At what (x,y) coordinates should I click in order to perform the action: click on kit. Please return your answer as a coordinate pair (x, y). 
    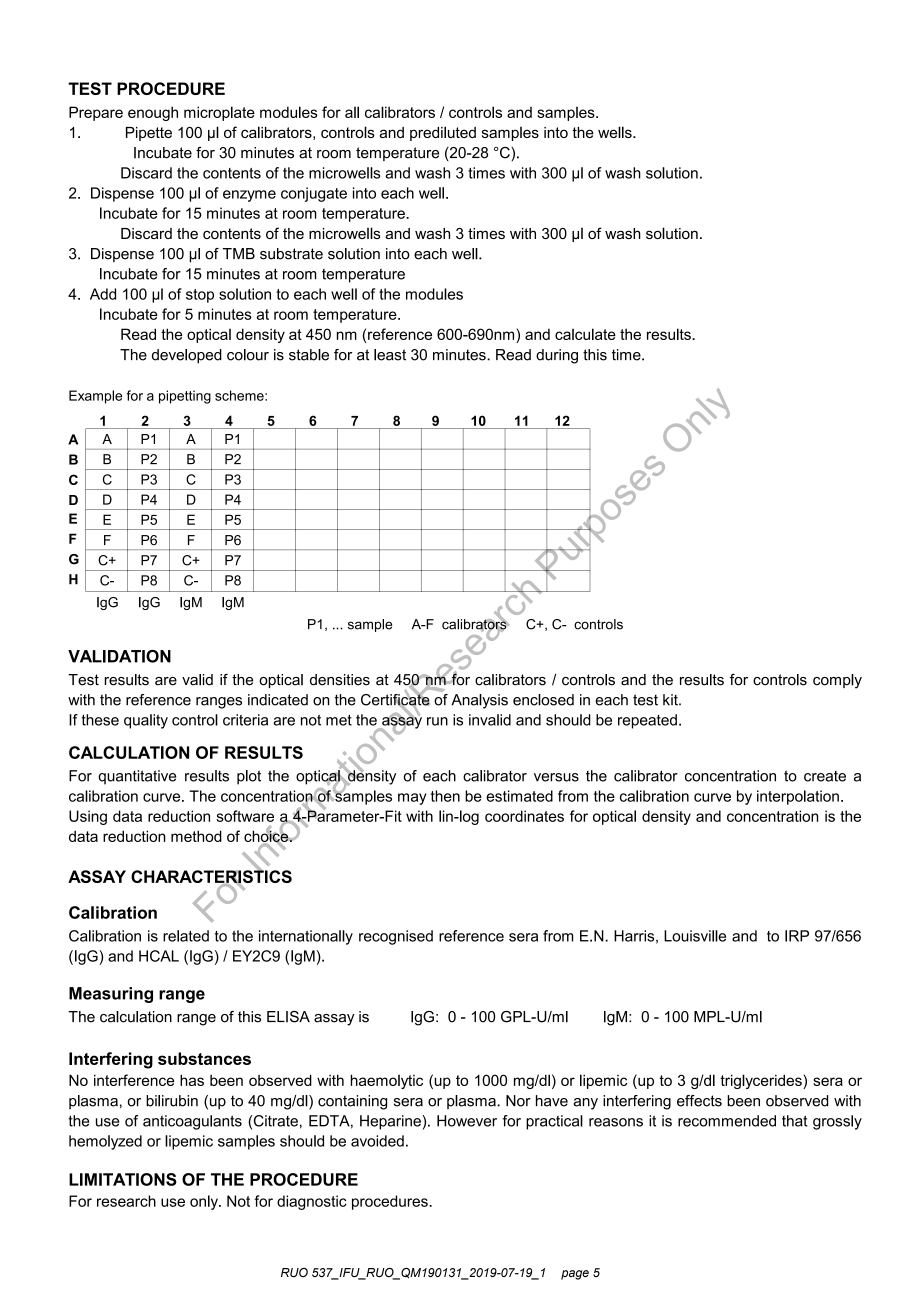
    Looking at the image, I should click on (671, 700).
